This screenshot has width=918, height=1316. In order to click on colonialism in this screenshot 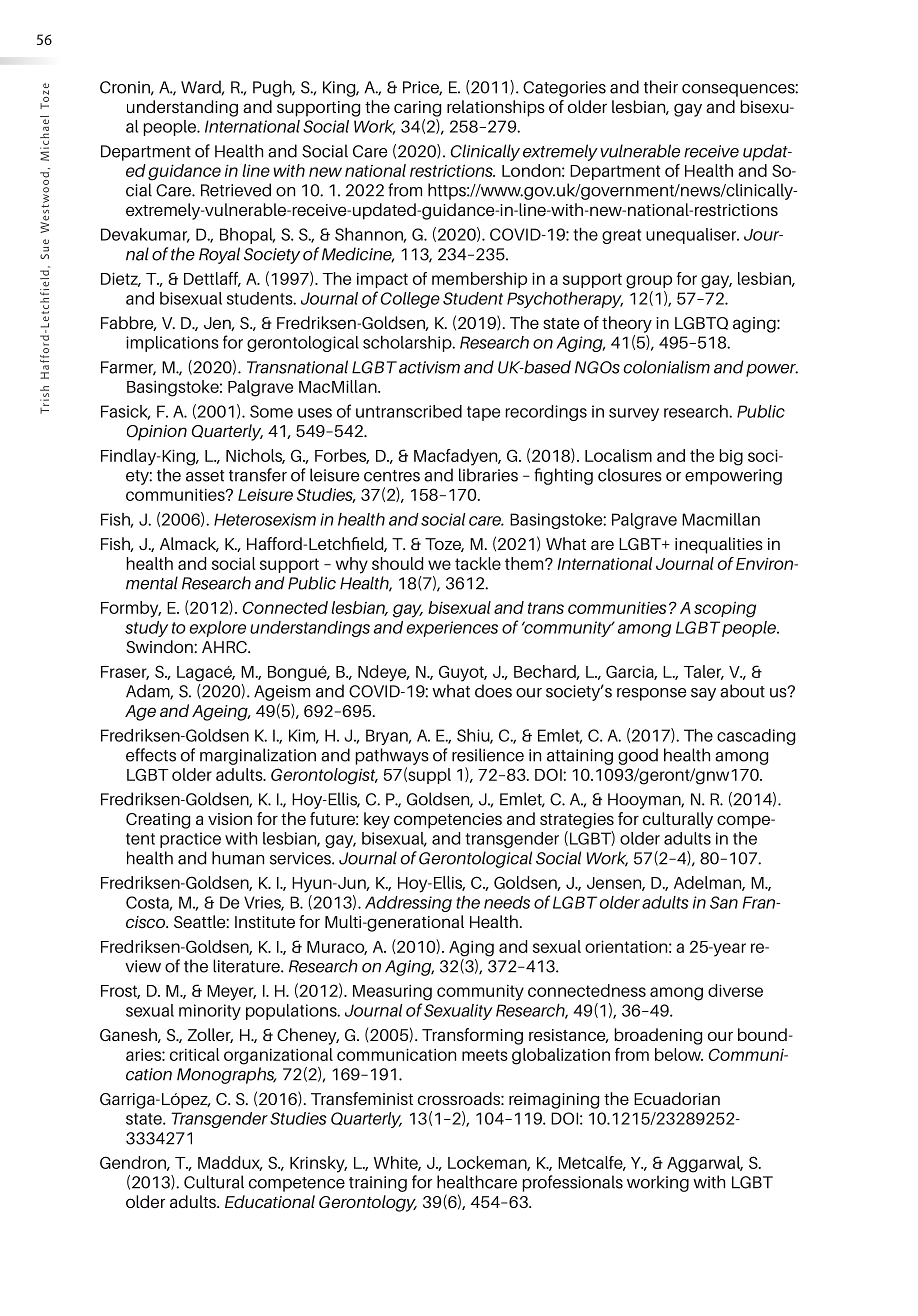, I will do `click(666, 367)`.
